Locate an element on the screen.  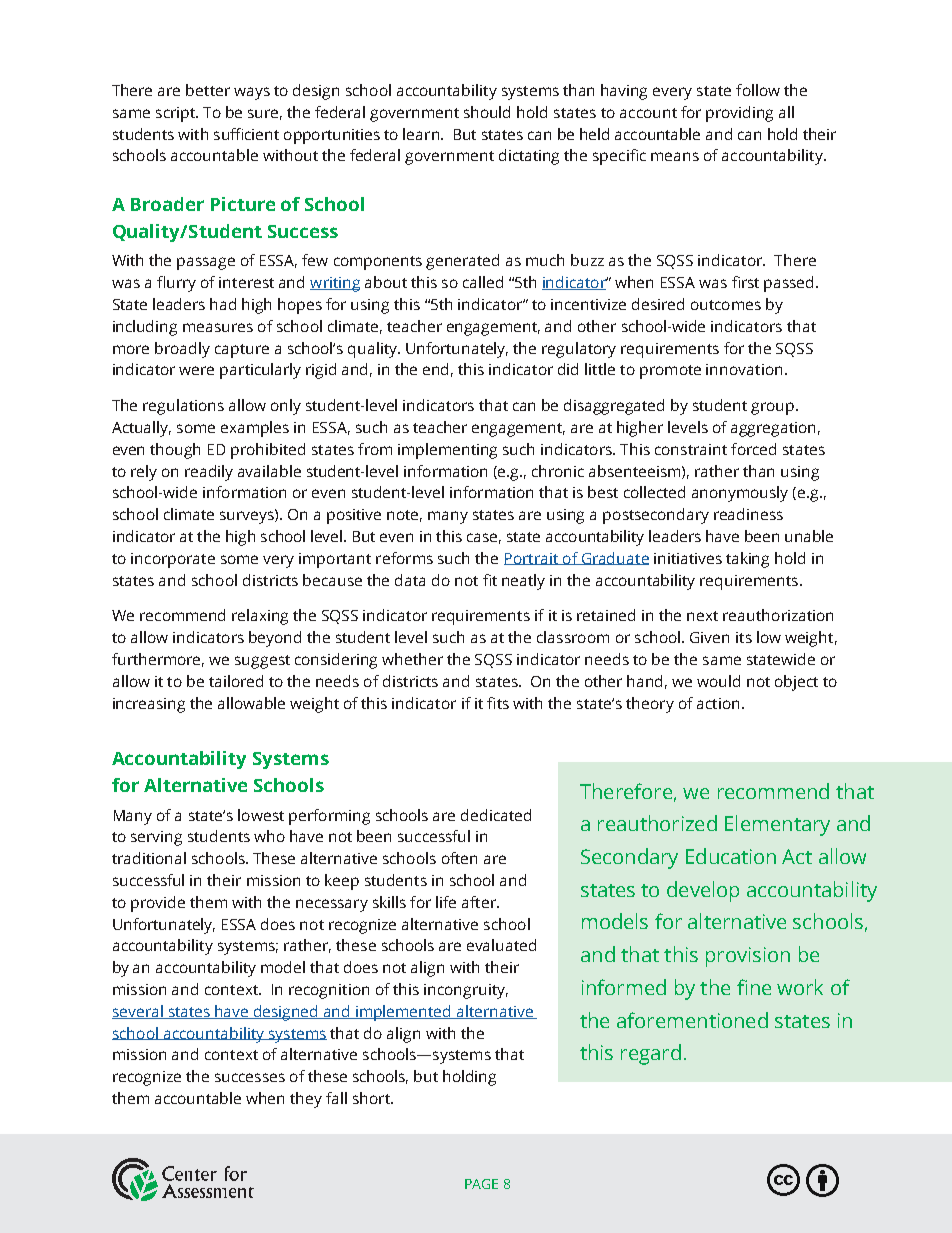
whether is located at coordinates (412, 659).
